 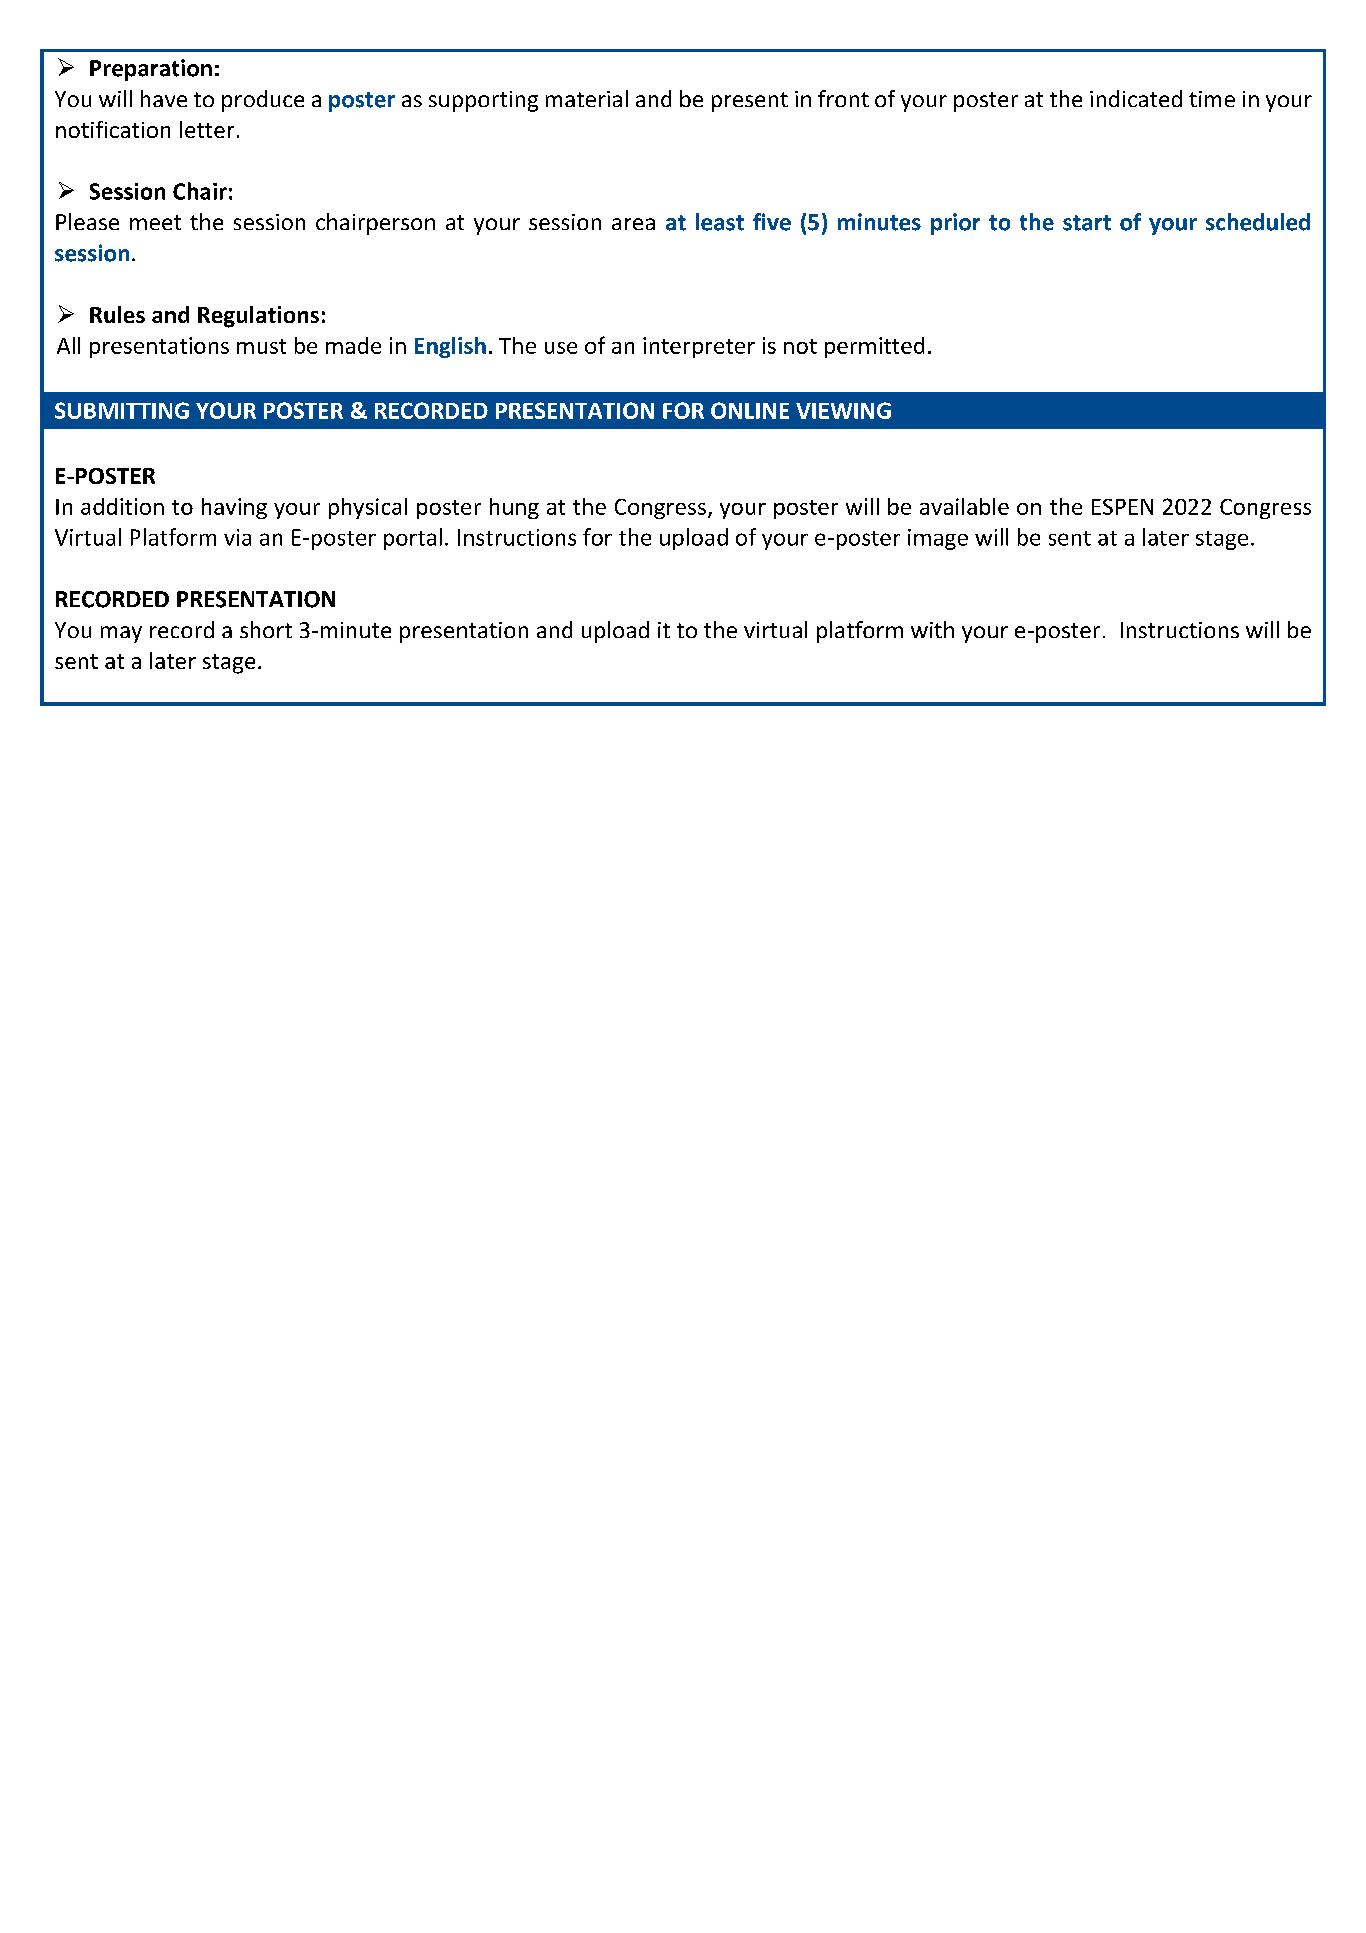 What do you see at coordinates (1122, 507) in the page?
I see `ESPEN` at bounding box center [1122, 507].
